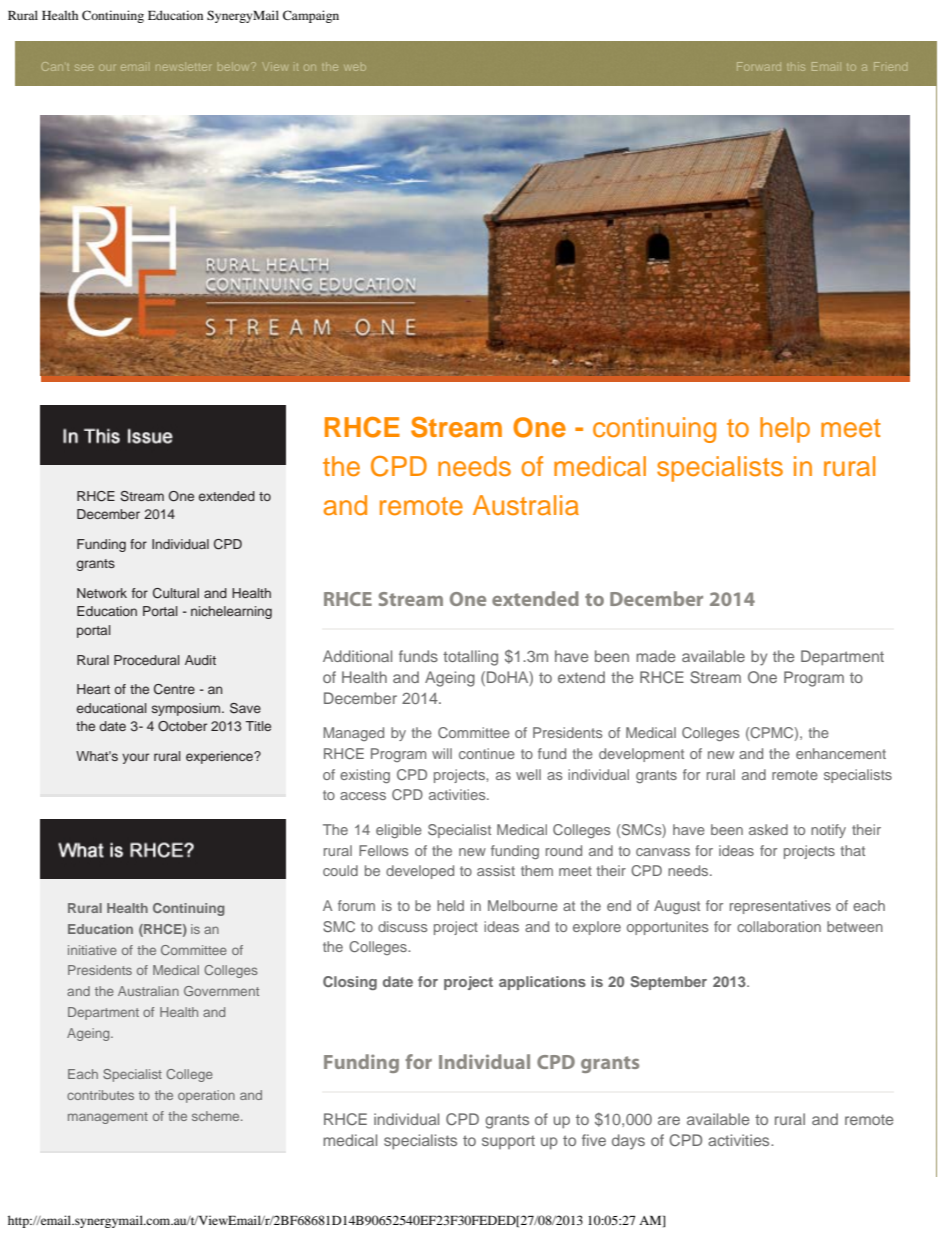  Describe the element at coordinates (355, 68) in the document. I see `web` at that location.
